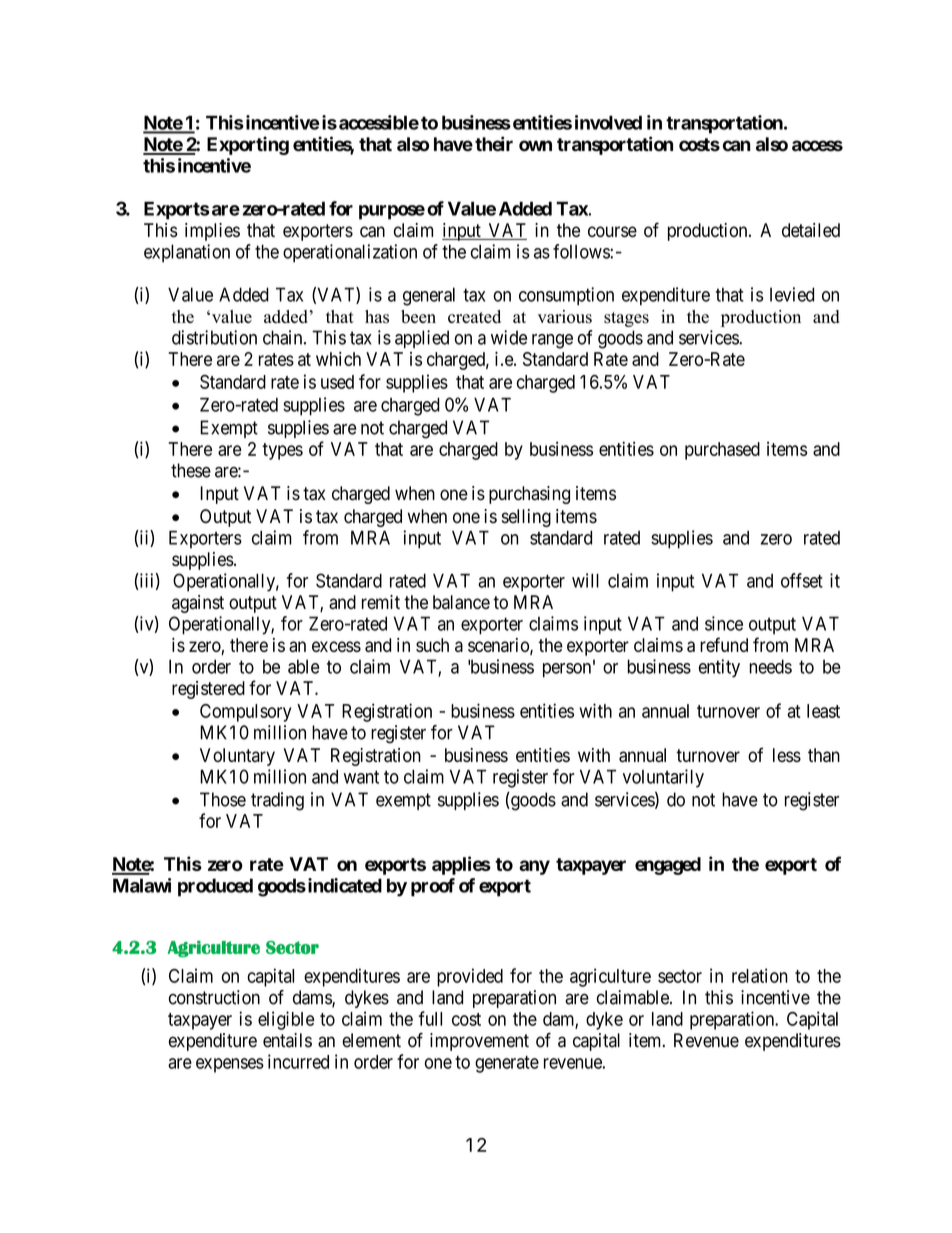 The width and height of the screenshot is (952, 1233). What do you see at coordinates (237, 757) in the screenshot?
I see `Voluntary` at bounding box center [237, 757].
